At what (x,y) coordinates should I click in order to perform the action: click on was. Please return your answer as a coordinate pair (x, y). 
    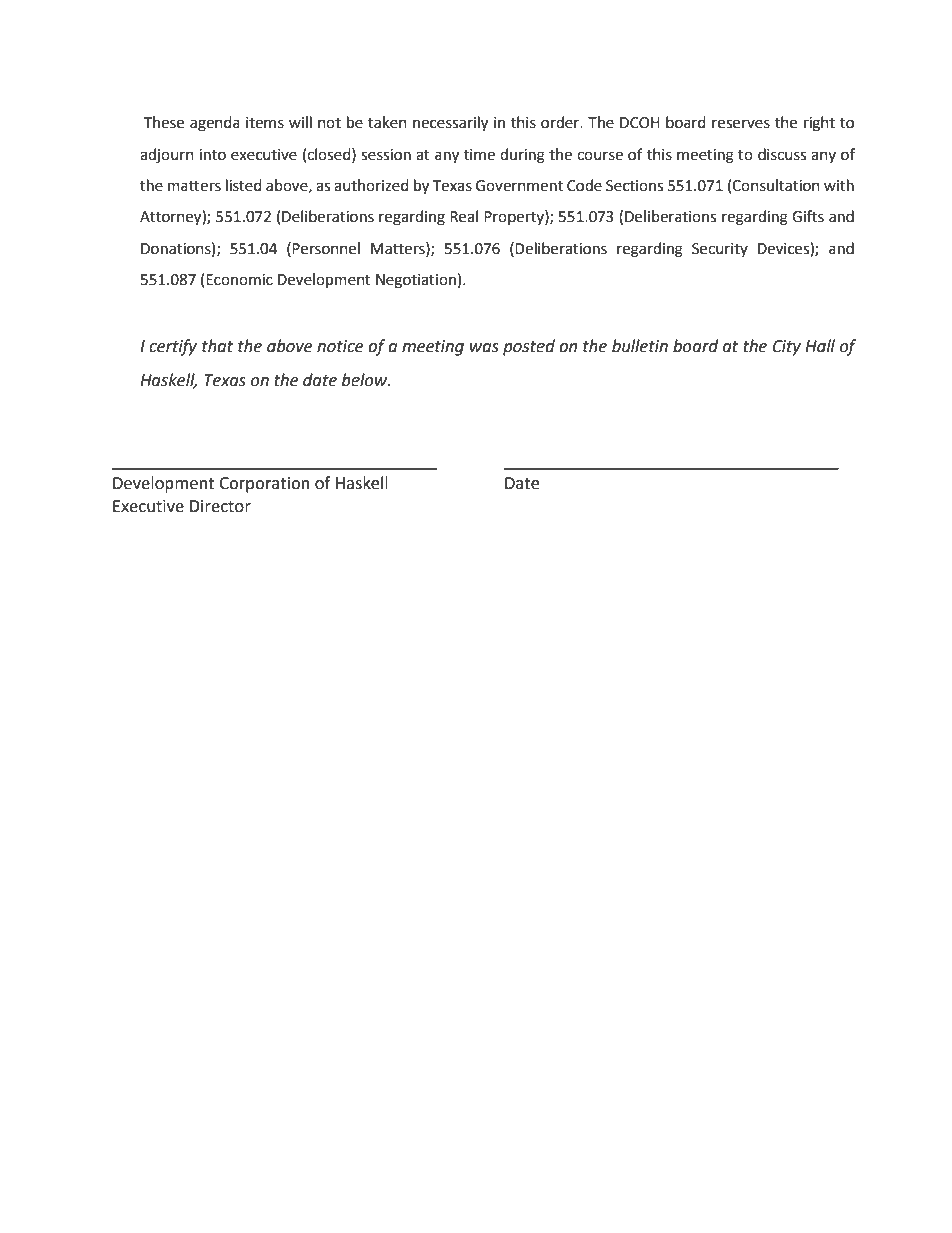
    Looking at the image, I should click on (484, 348).
